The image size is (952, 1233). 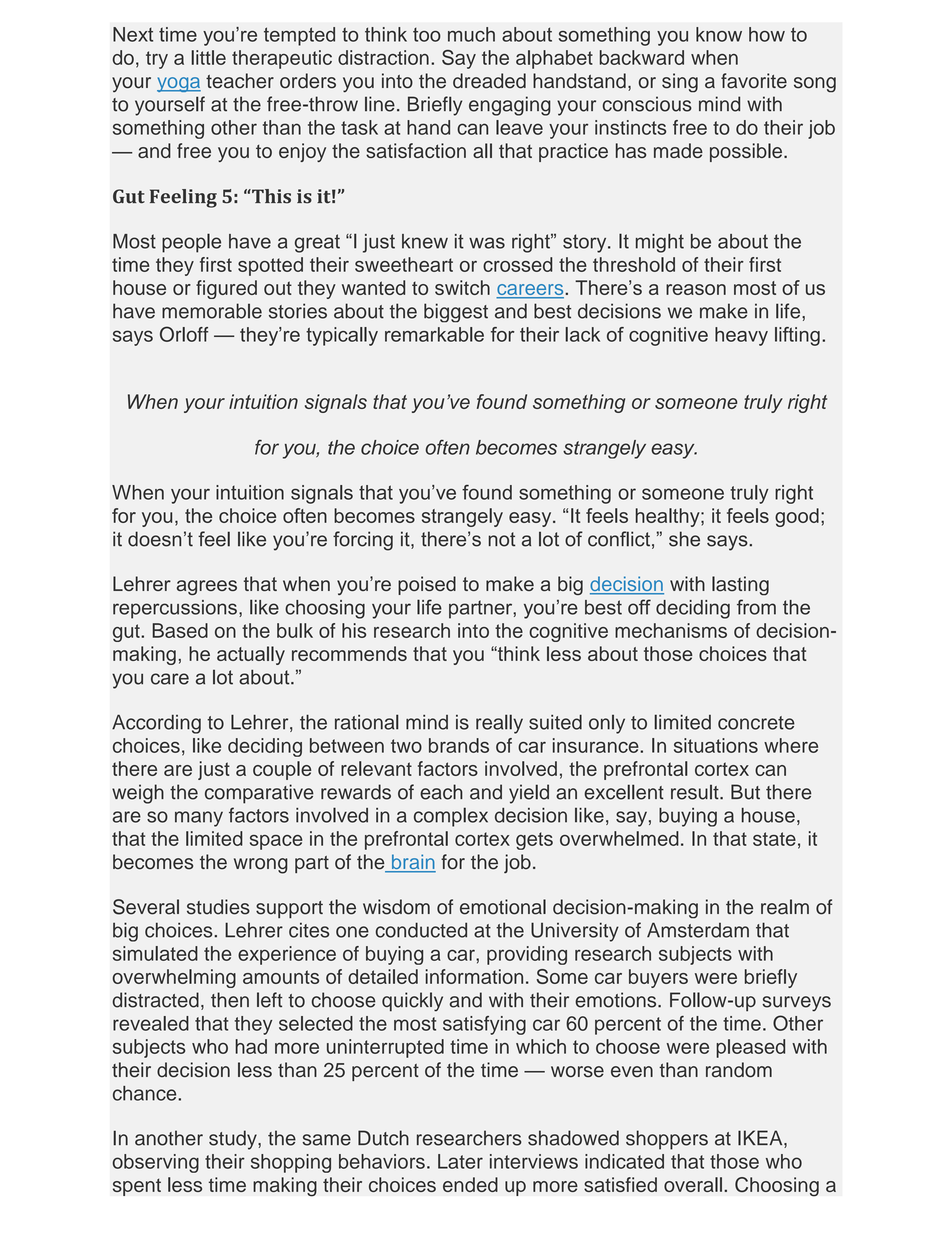 What do you see at coordinates (761, 1139) in the screenshot?
I see `IKEA` at bounding box center [761, 1139].
